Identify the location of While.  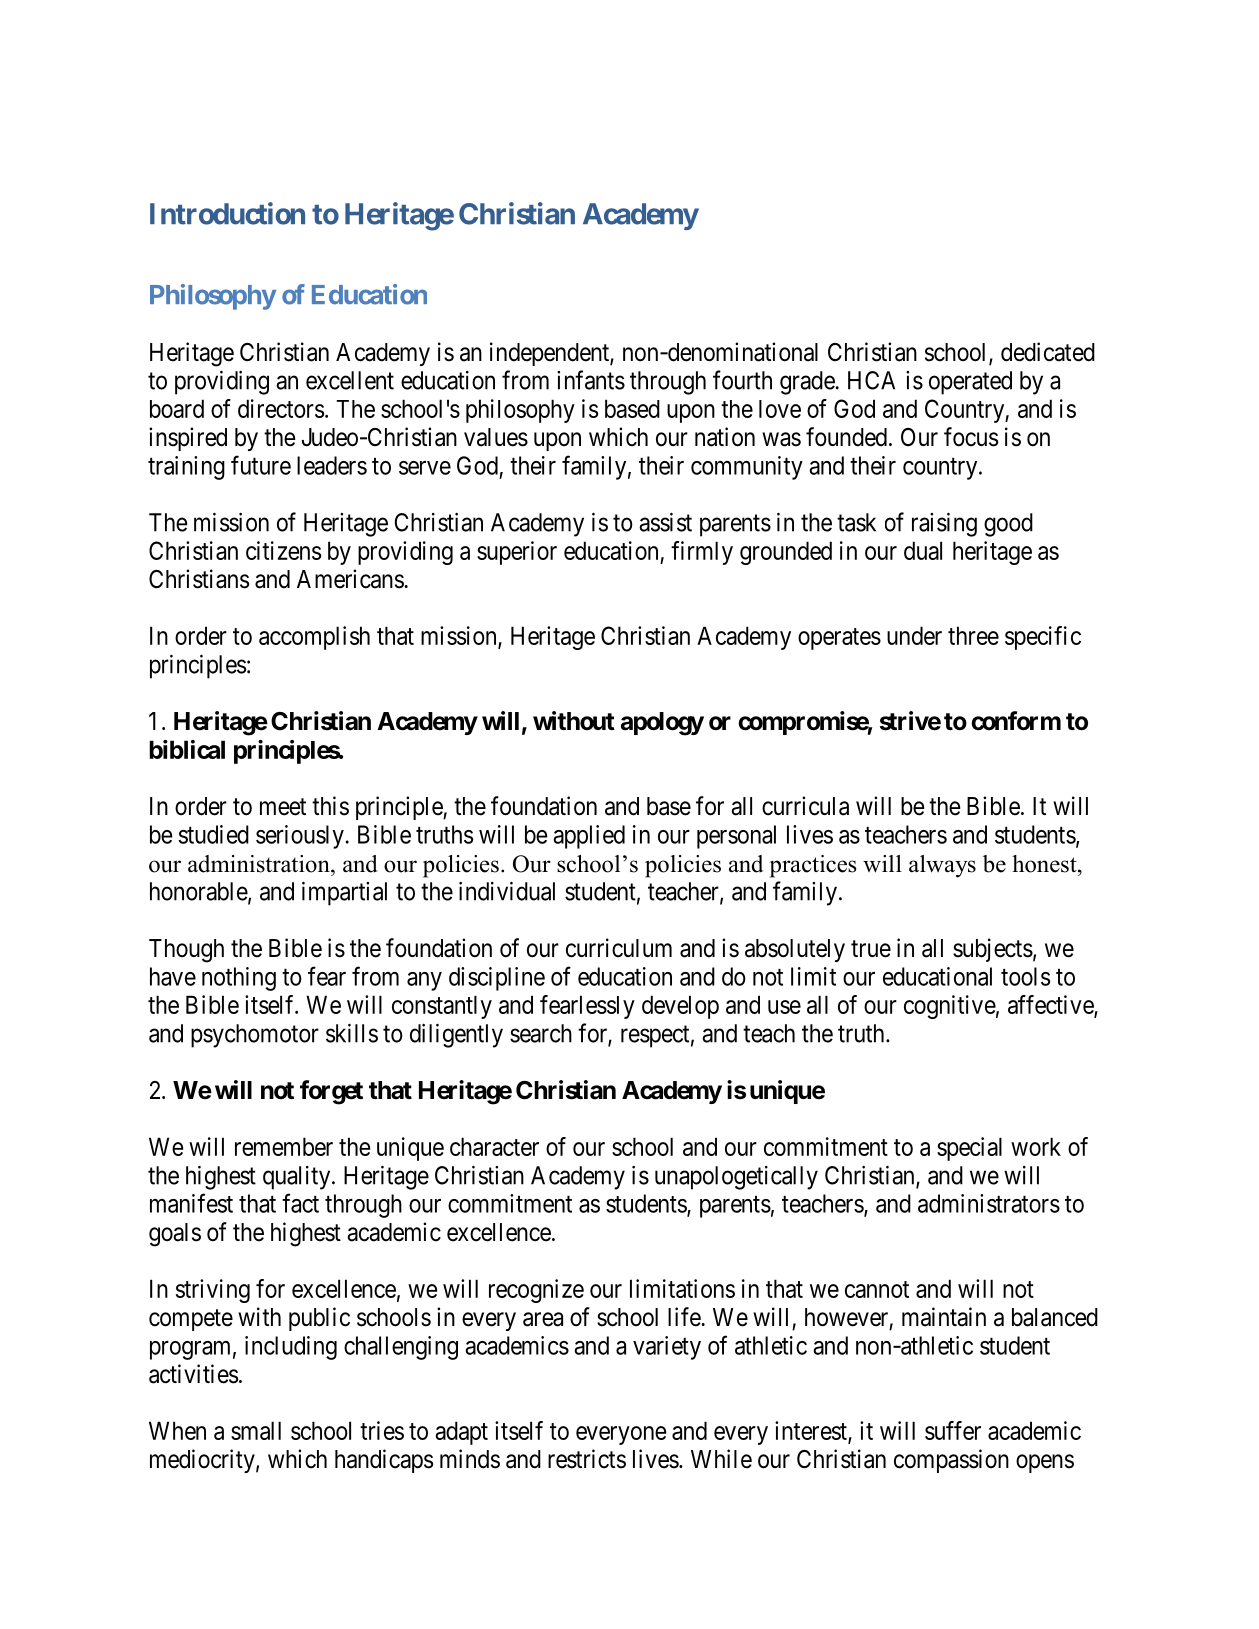
(721, 1459).
